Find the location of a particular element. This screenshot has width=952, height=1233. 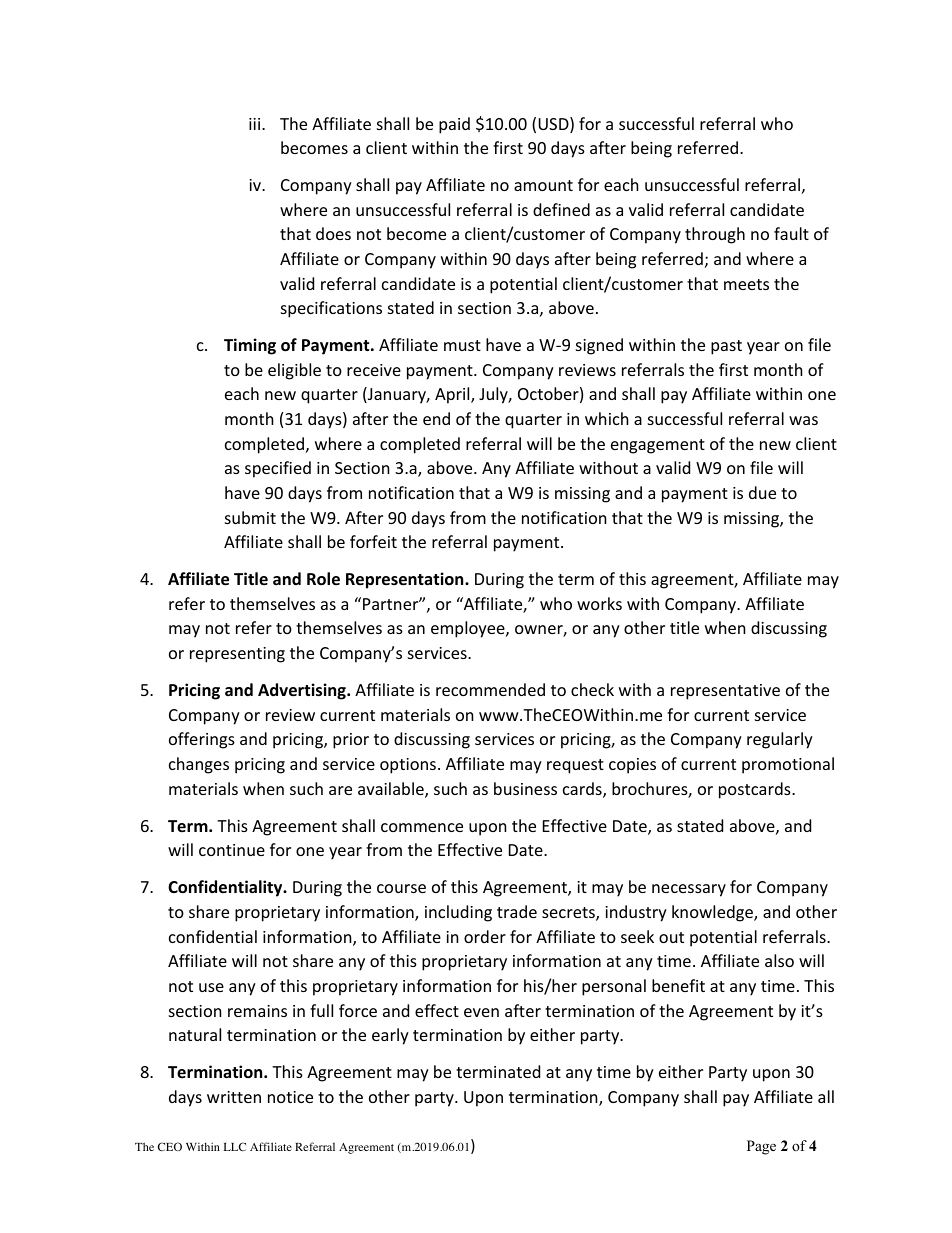

necessary is located at coordinates (689, 890).
